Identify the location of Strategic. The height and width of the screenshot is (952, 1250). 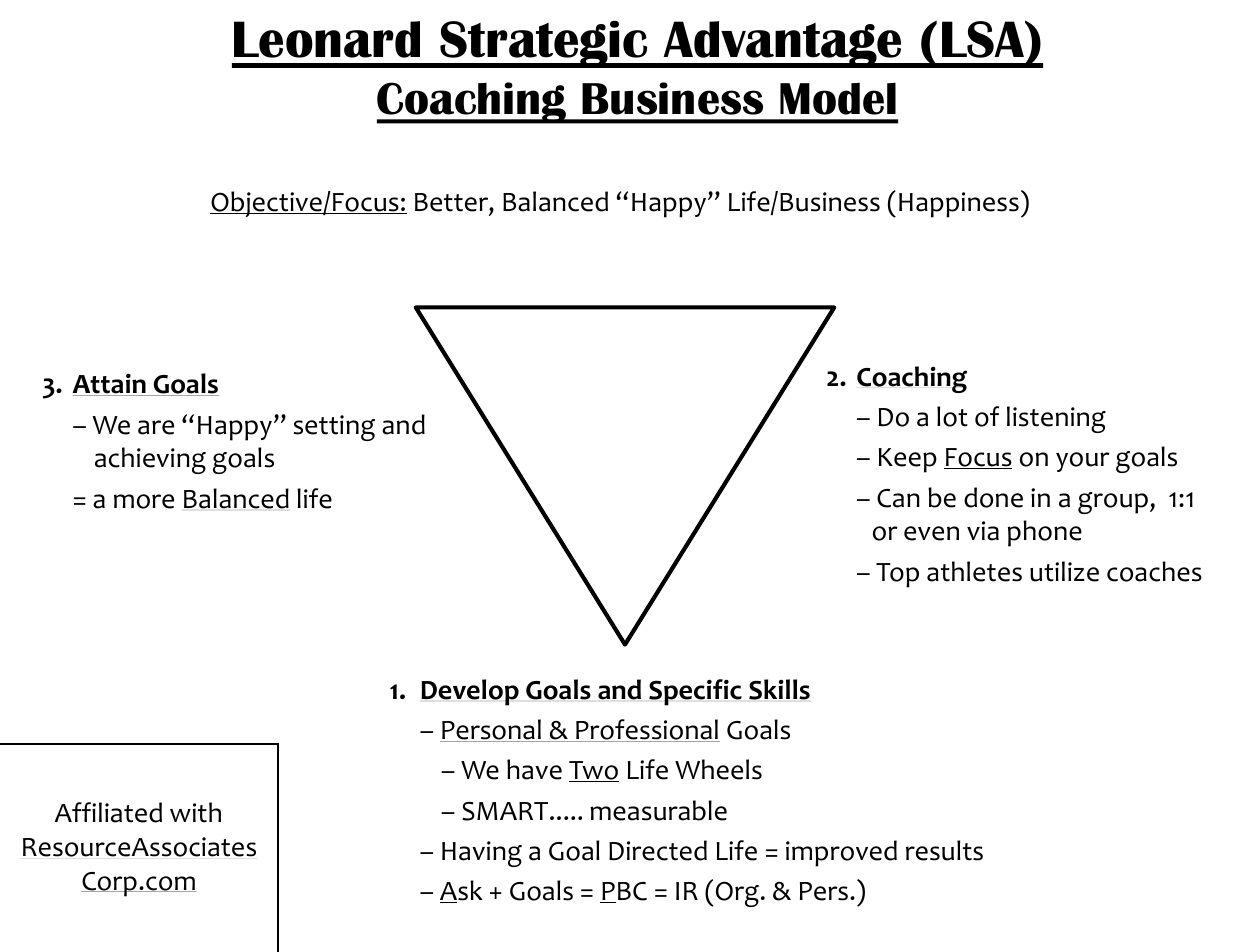
(544, 44).
